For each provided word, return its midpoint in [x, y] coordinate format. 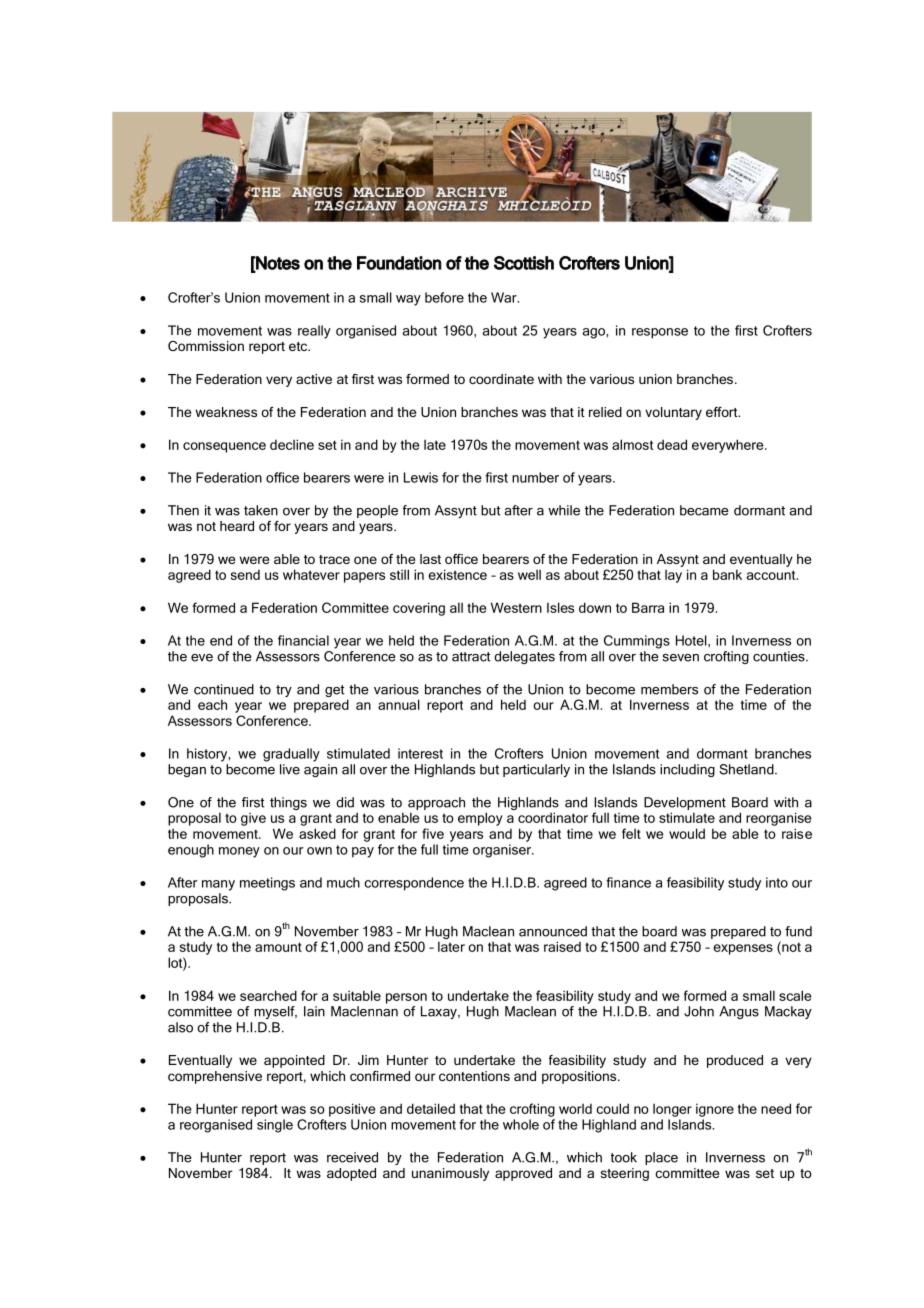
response [660, 333]
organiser [503, 851]
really [314, 332]
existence [457, 574]
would [687, 833]
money [239, 852]
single [275, 1126]
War [505, 297]
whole [521, 1124]
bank [727, 574]
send [245, 575]
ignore [715, 1110]
